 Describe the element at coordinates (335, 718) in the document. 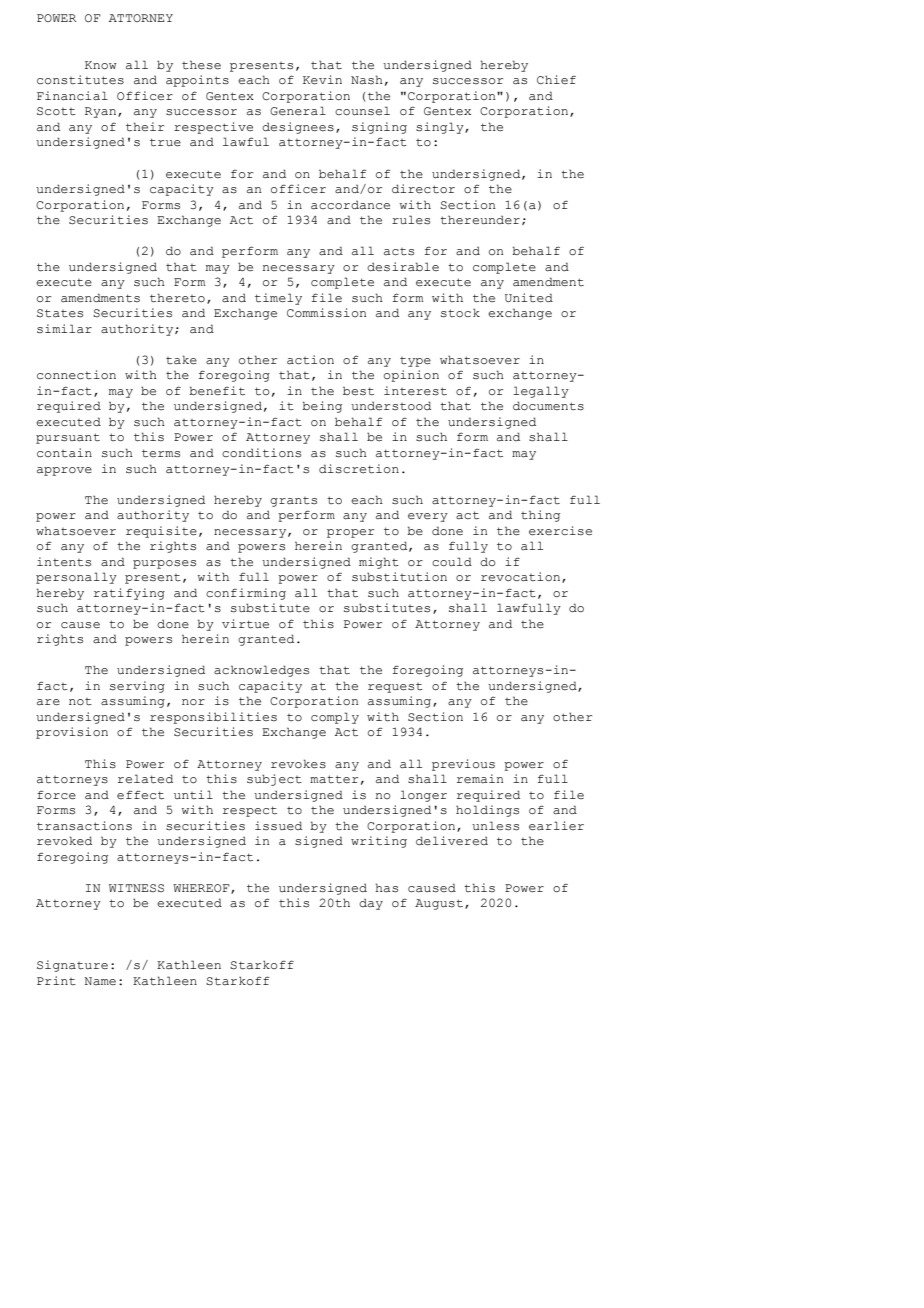

I see `comply` at that location.
